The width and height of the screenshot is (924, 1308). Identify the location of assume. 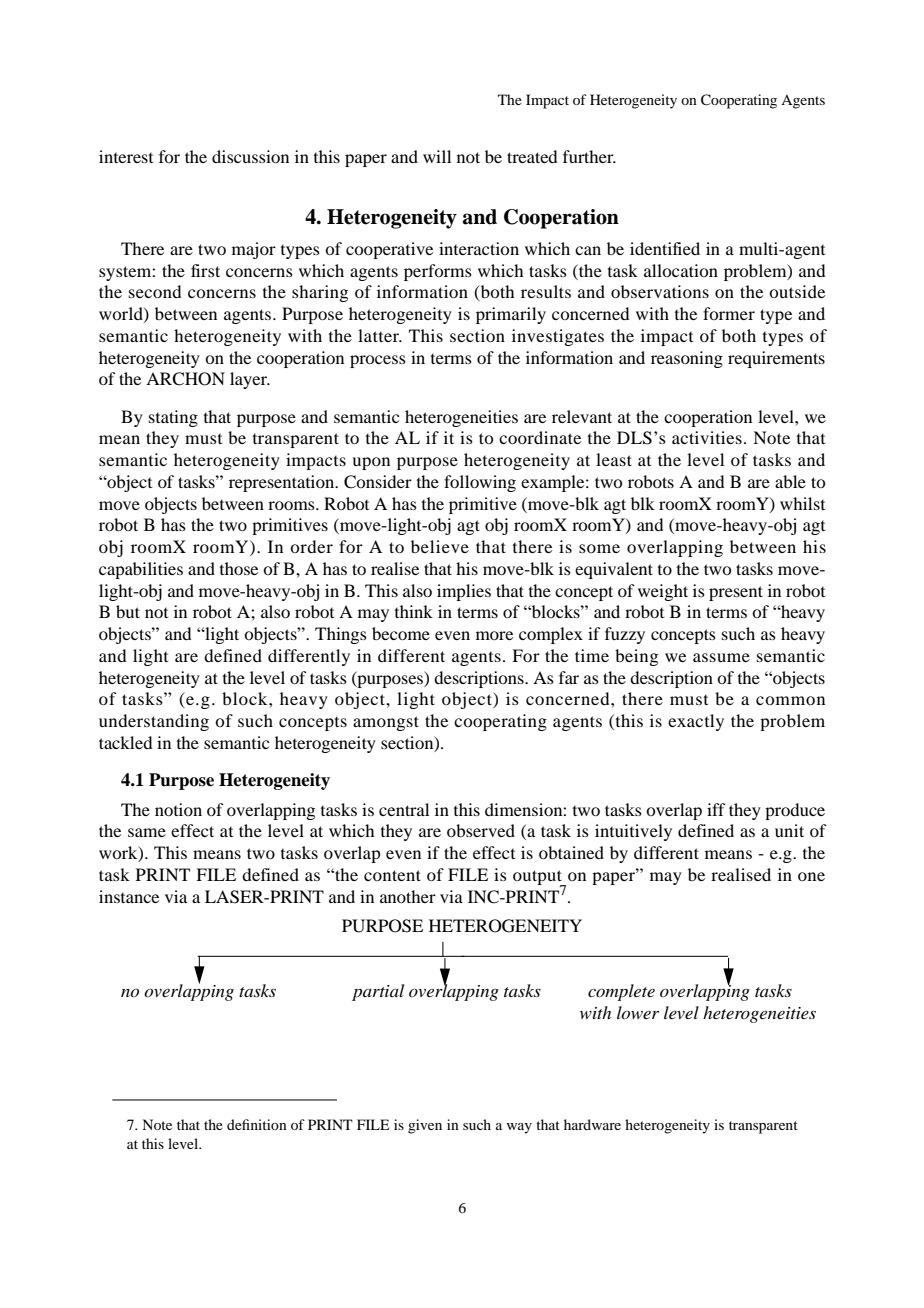
(721, 657).
